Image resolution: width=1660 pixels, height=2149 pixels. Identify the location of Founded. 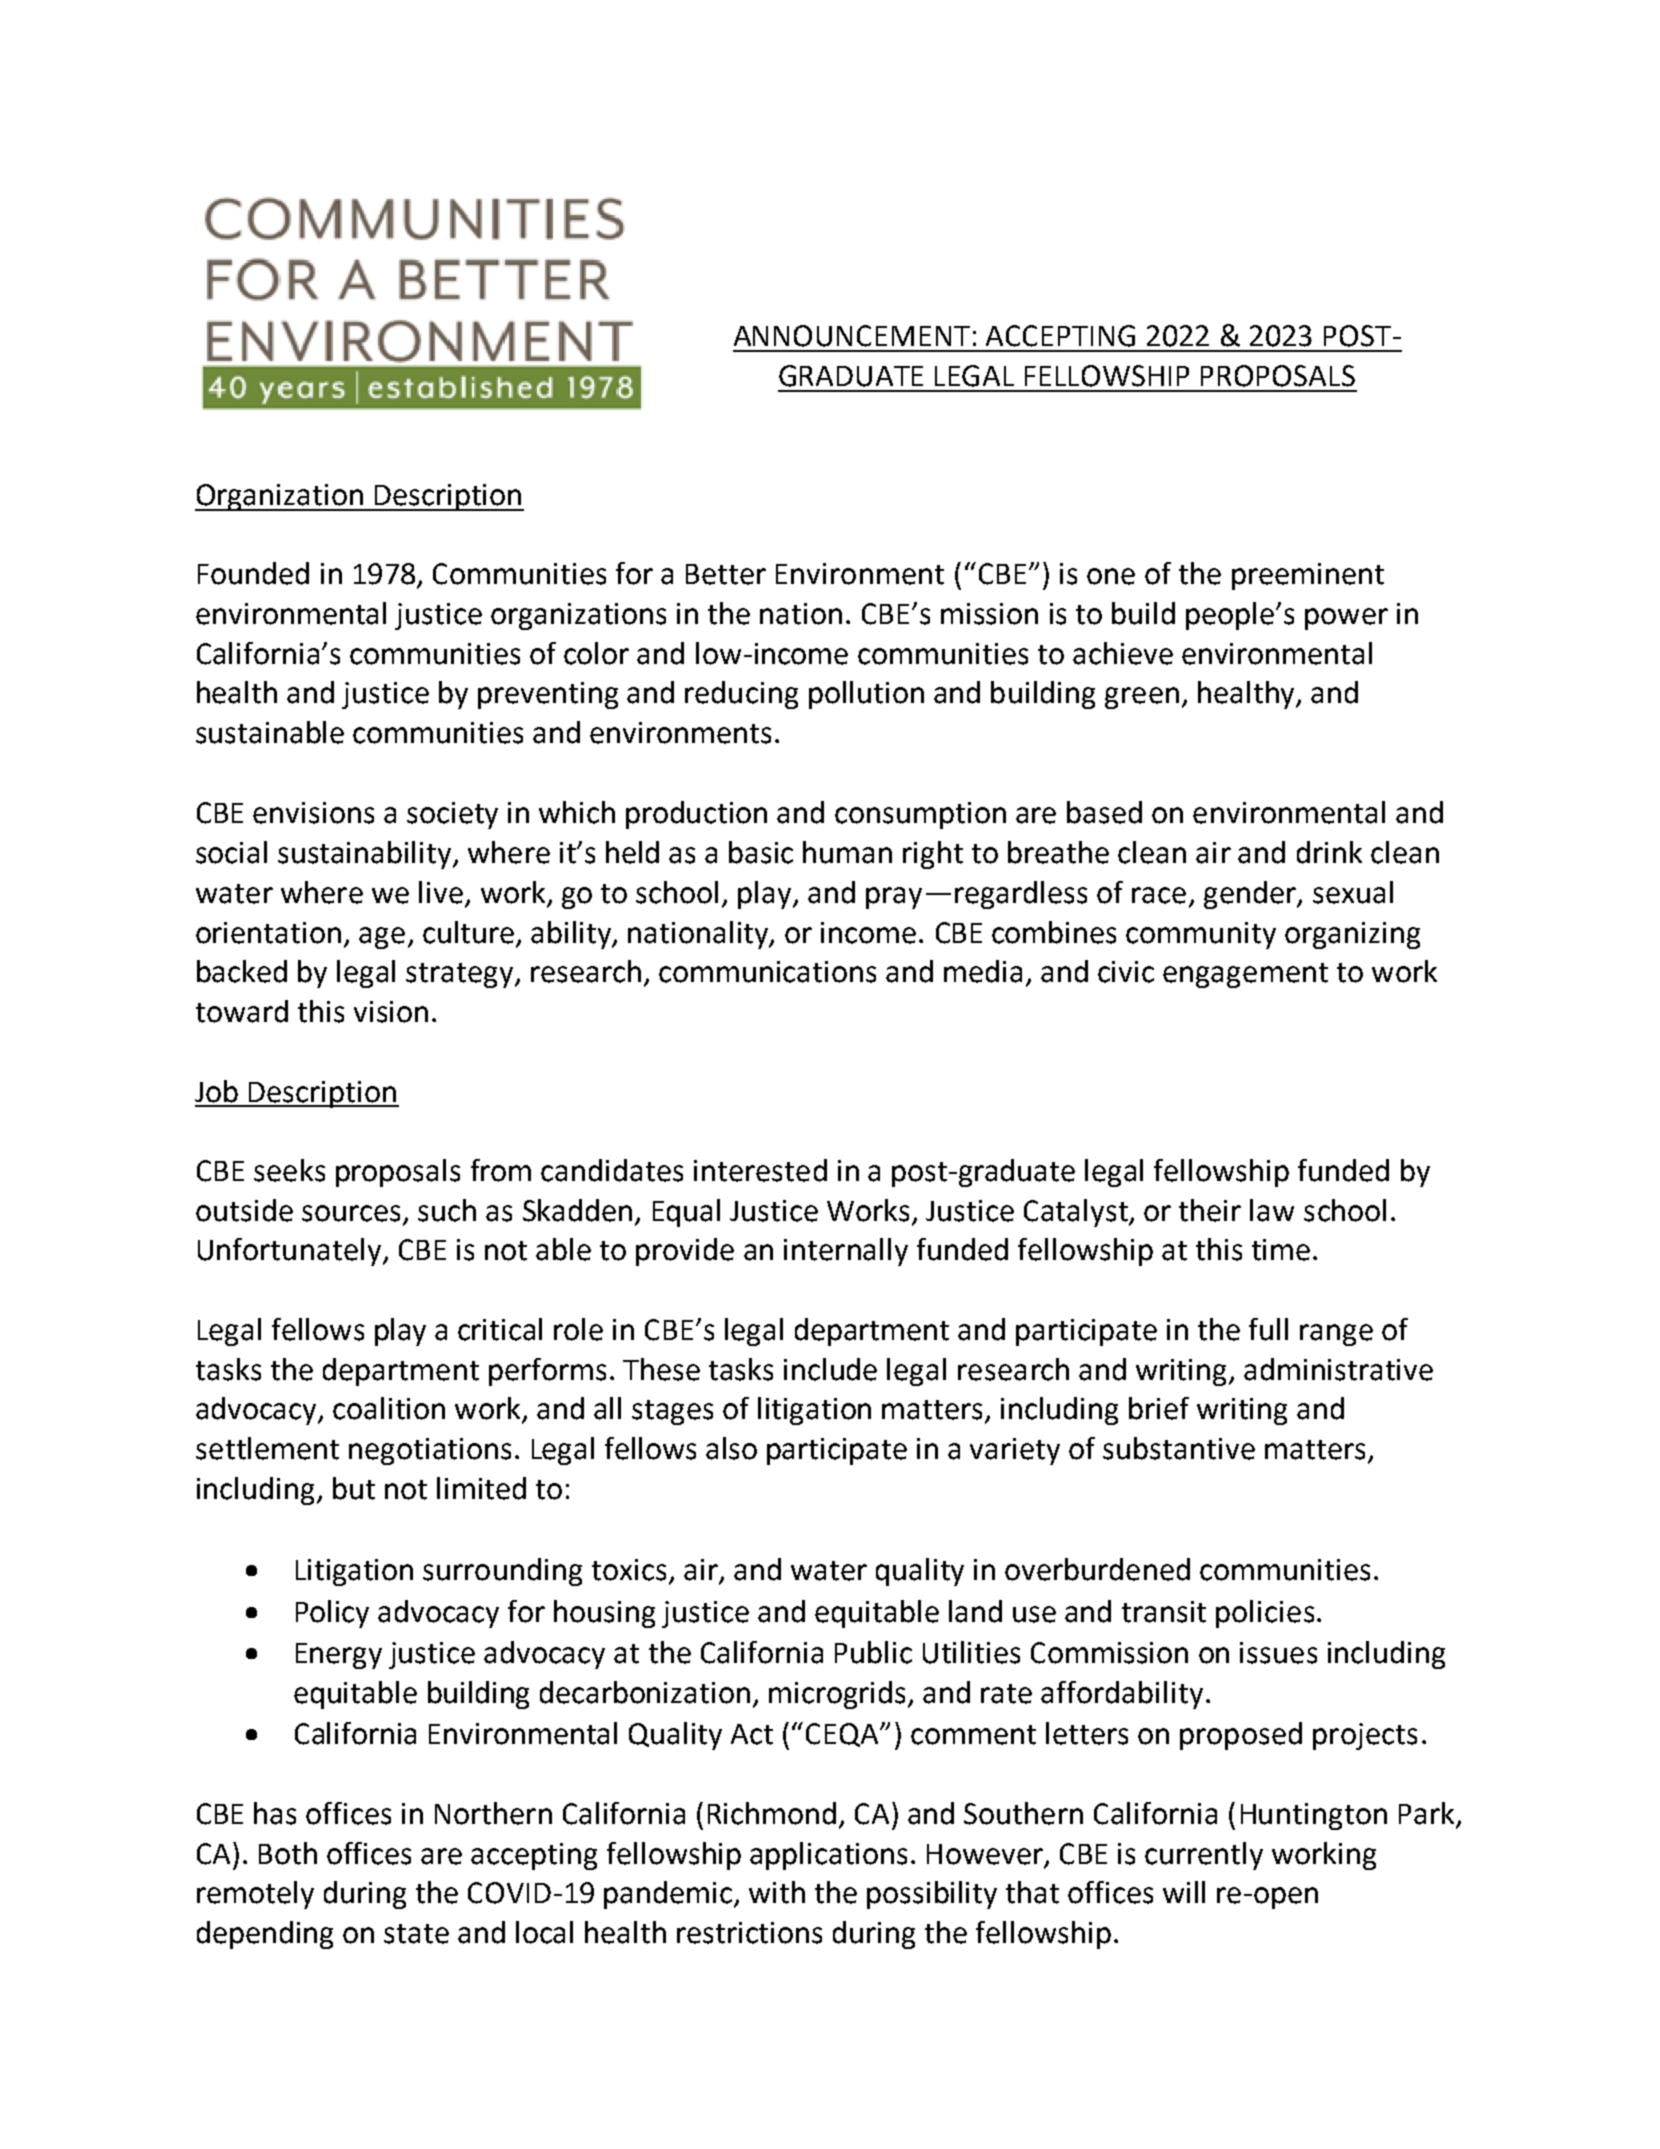
(253, 573).
